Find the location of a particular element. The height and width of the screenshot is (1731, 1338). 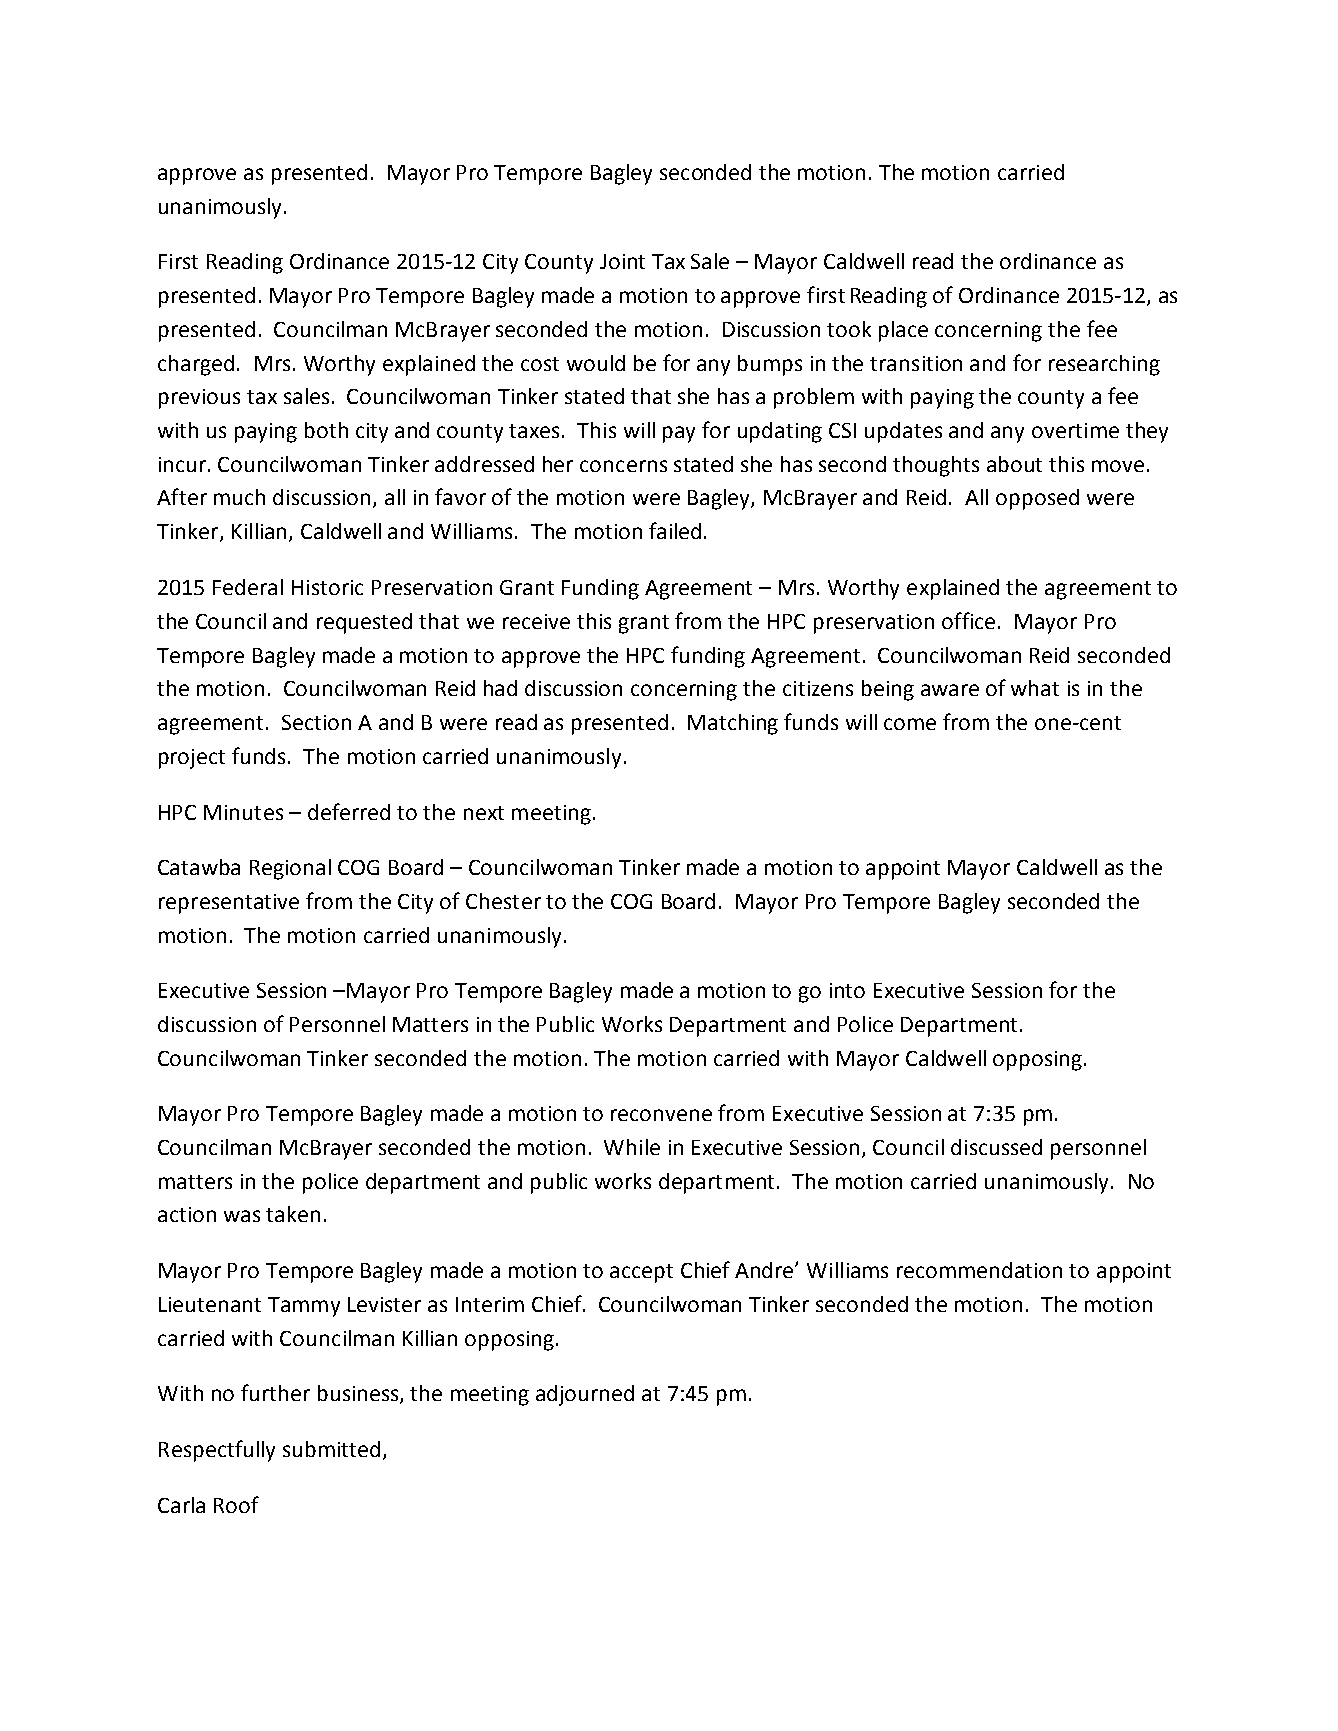

accept is located at coordinates (641, 1273).
